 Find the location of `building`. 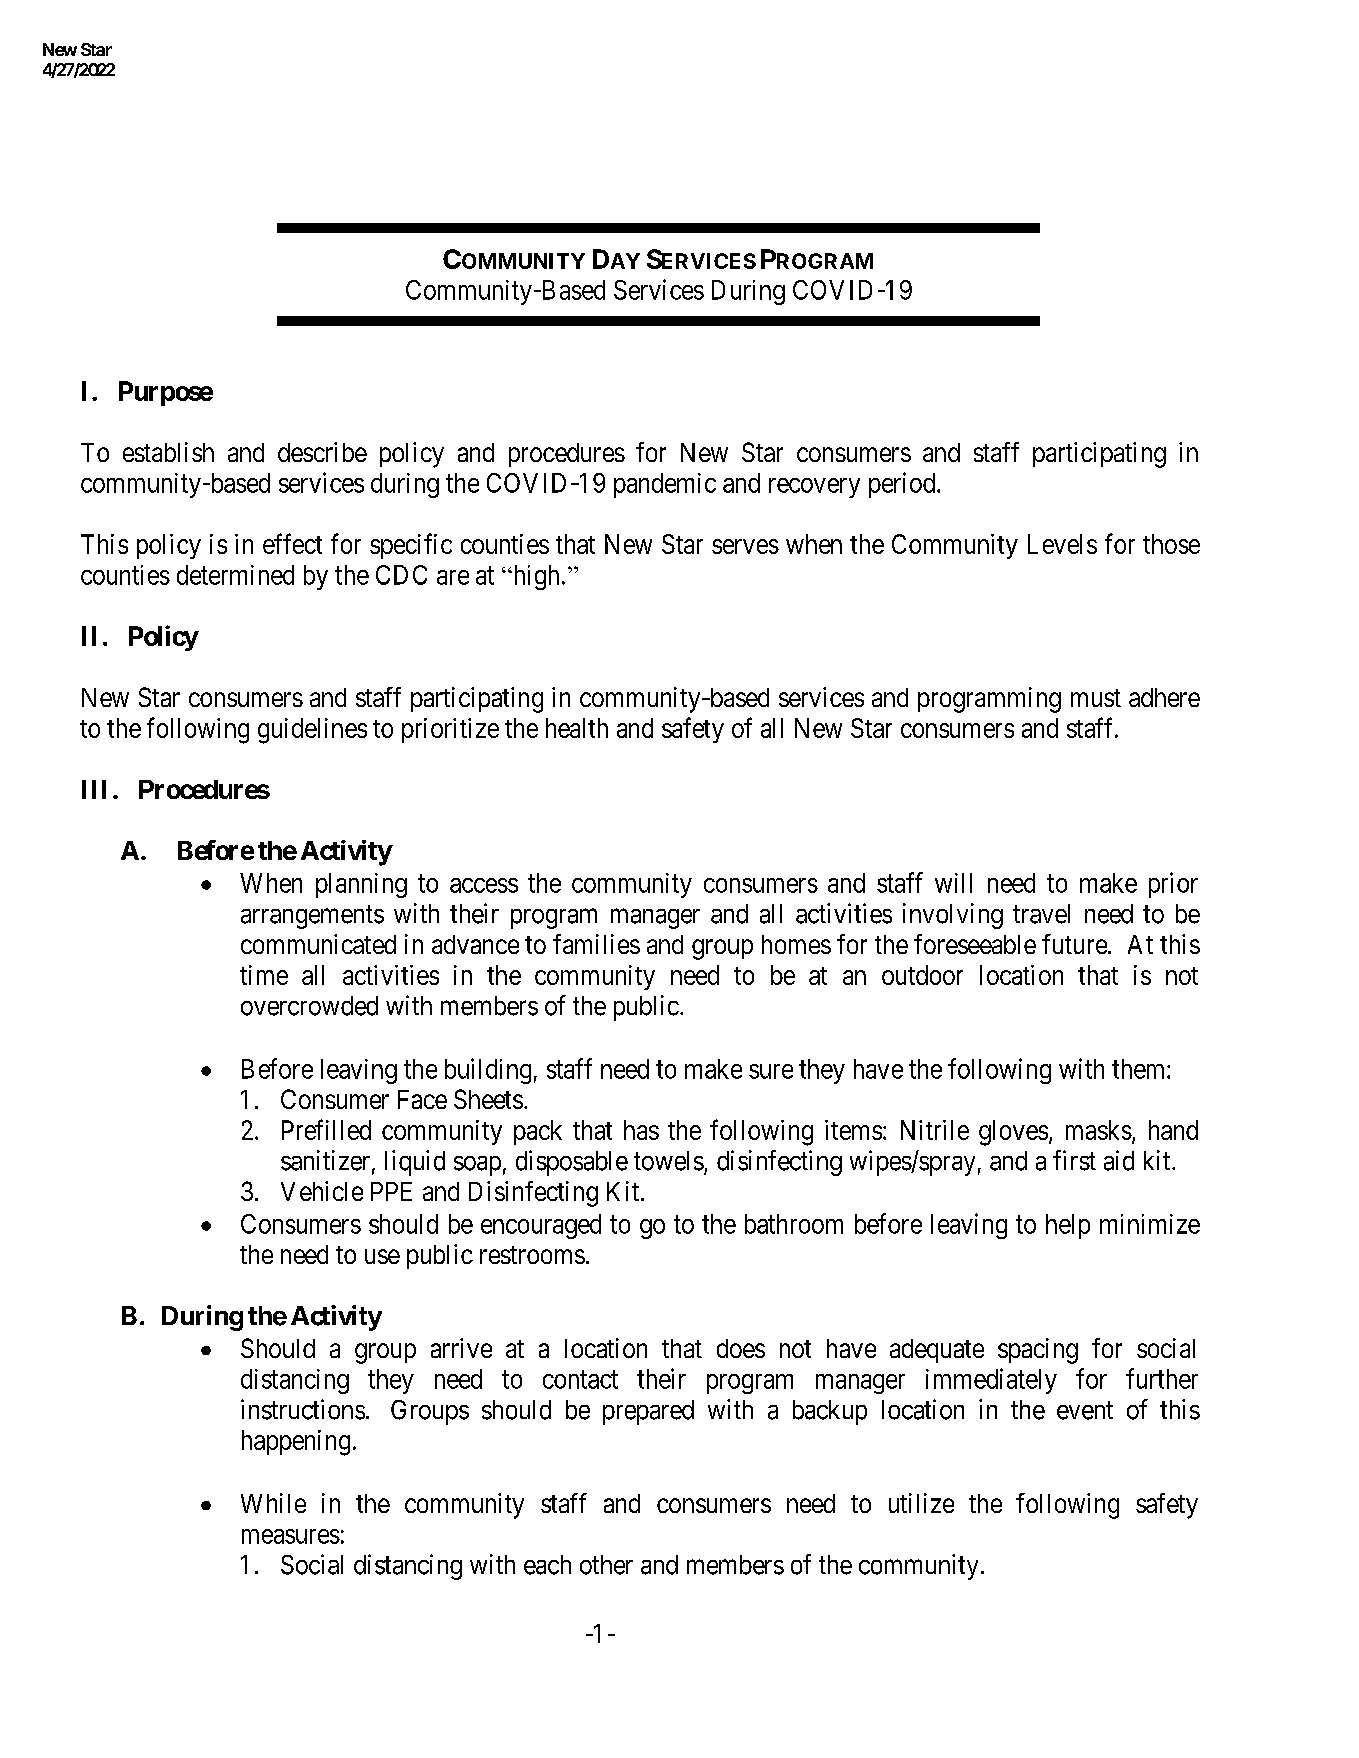

building is located at coordinates (488, 1071).
